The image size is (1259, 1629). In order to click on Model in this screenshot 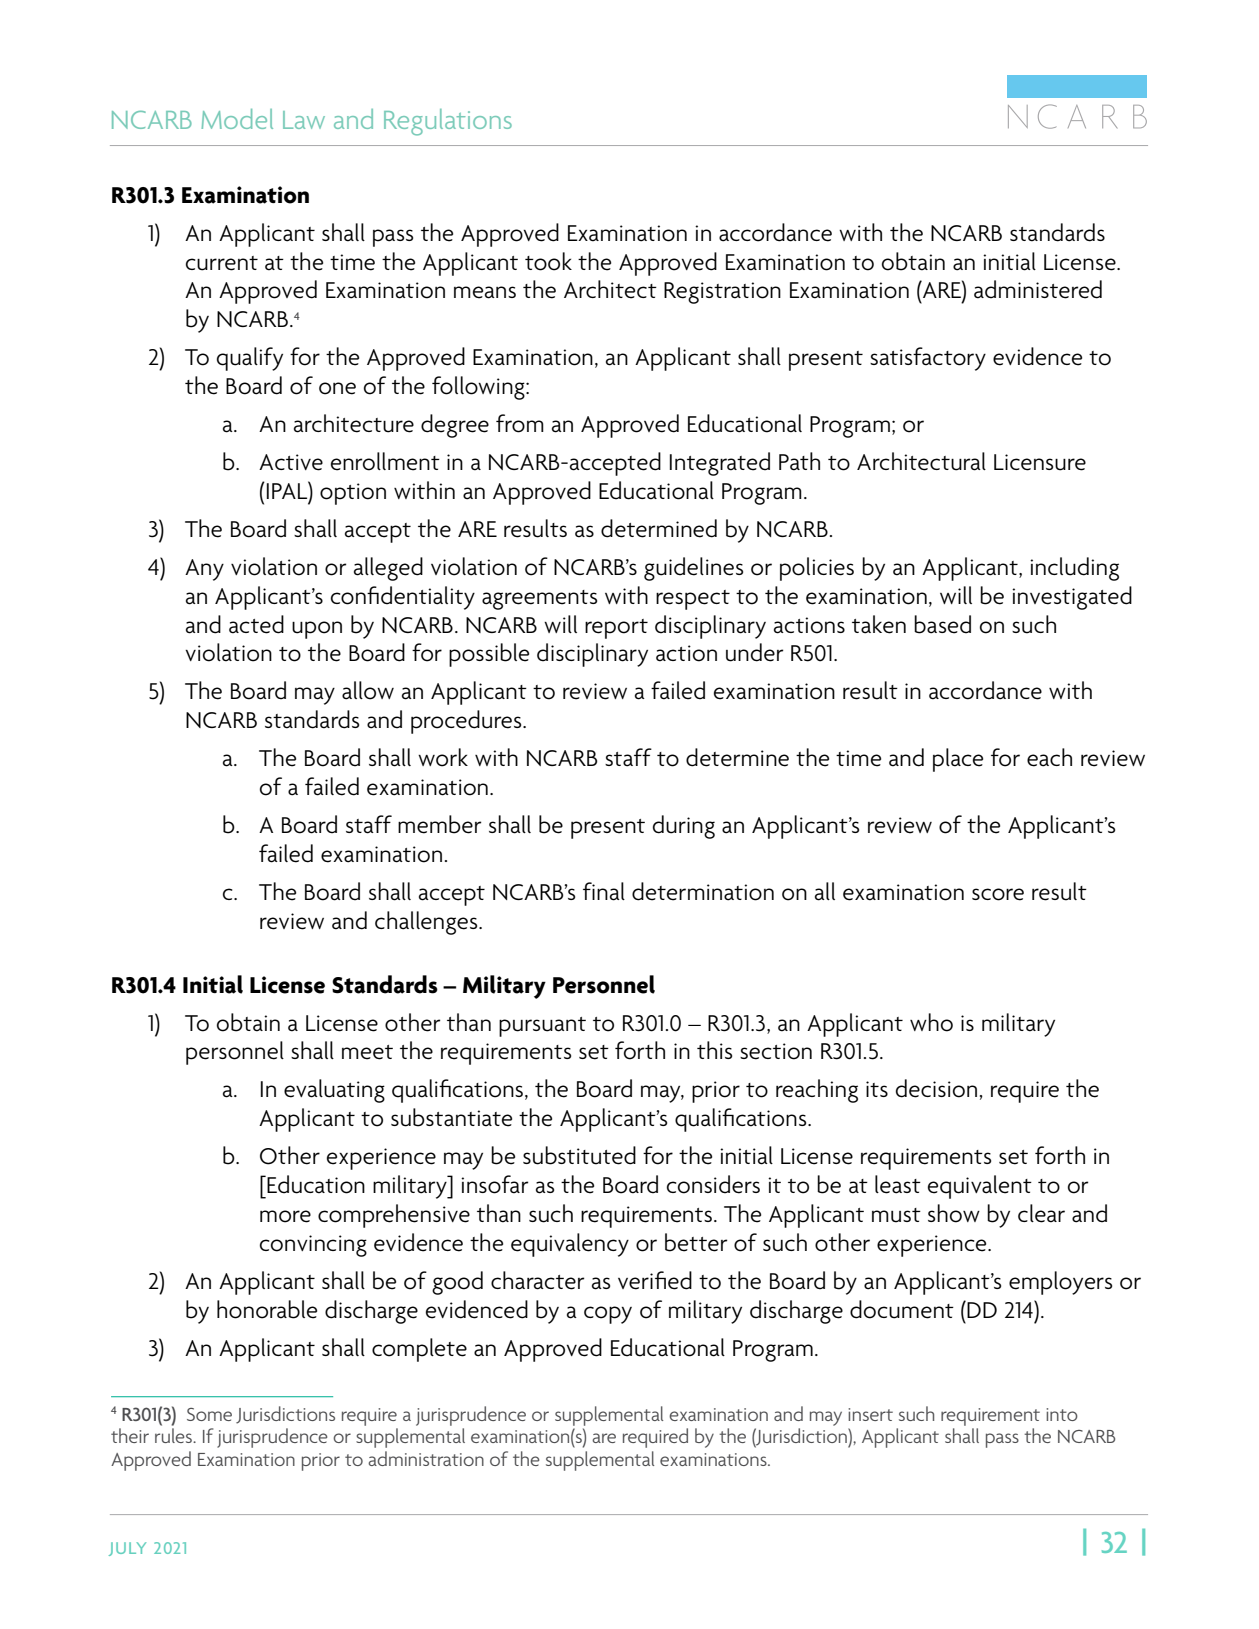, I will do `click(237, 119)`.
